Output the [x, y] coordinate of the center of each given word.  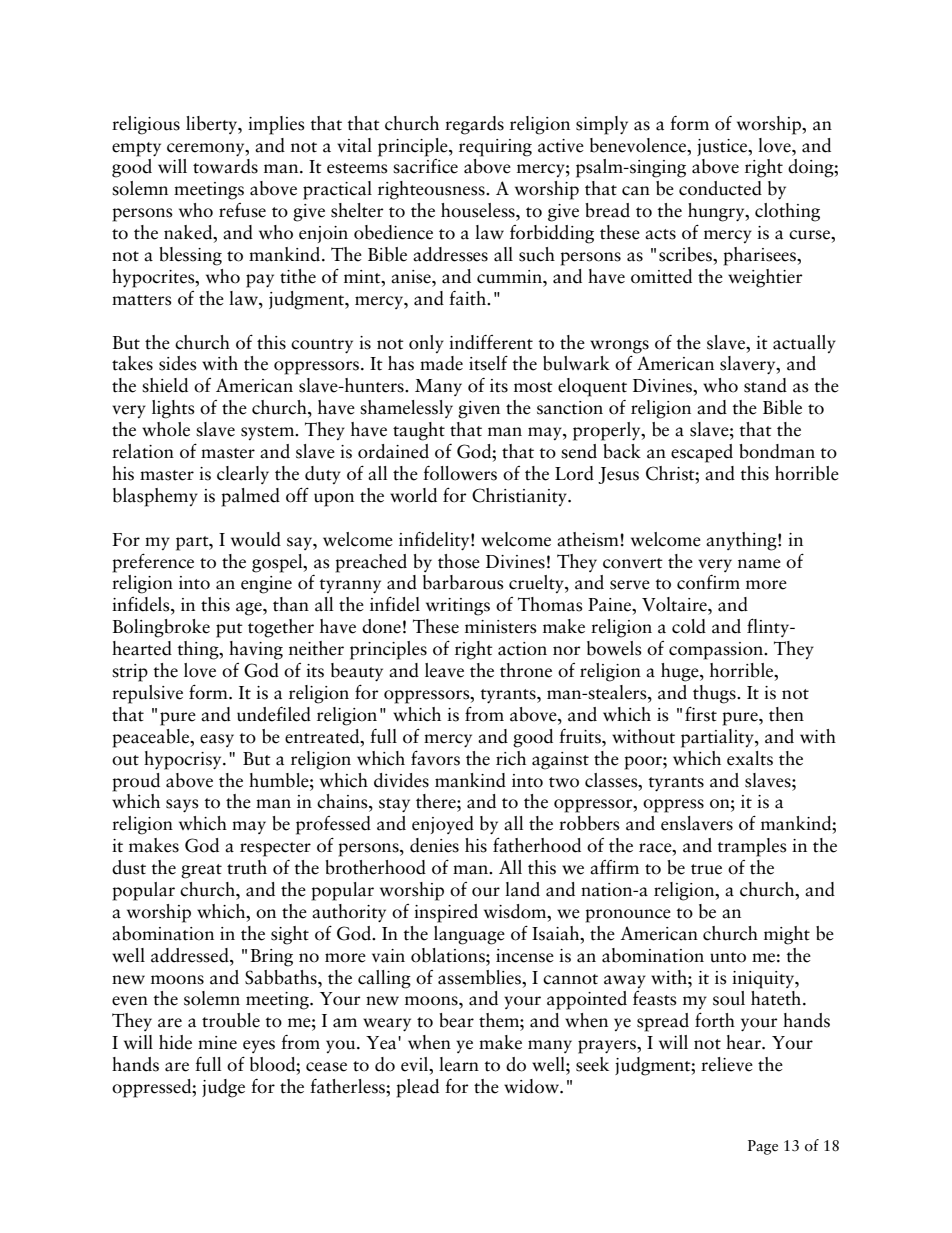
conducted [720, 188]
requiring [495, 148]
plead [418, 1088]
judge [223, 1088]
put [229, 630]
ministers [501, 627]
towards [225, 166]
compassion [717, 651]
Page [763, 1147]
